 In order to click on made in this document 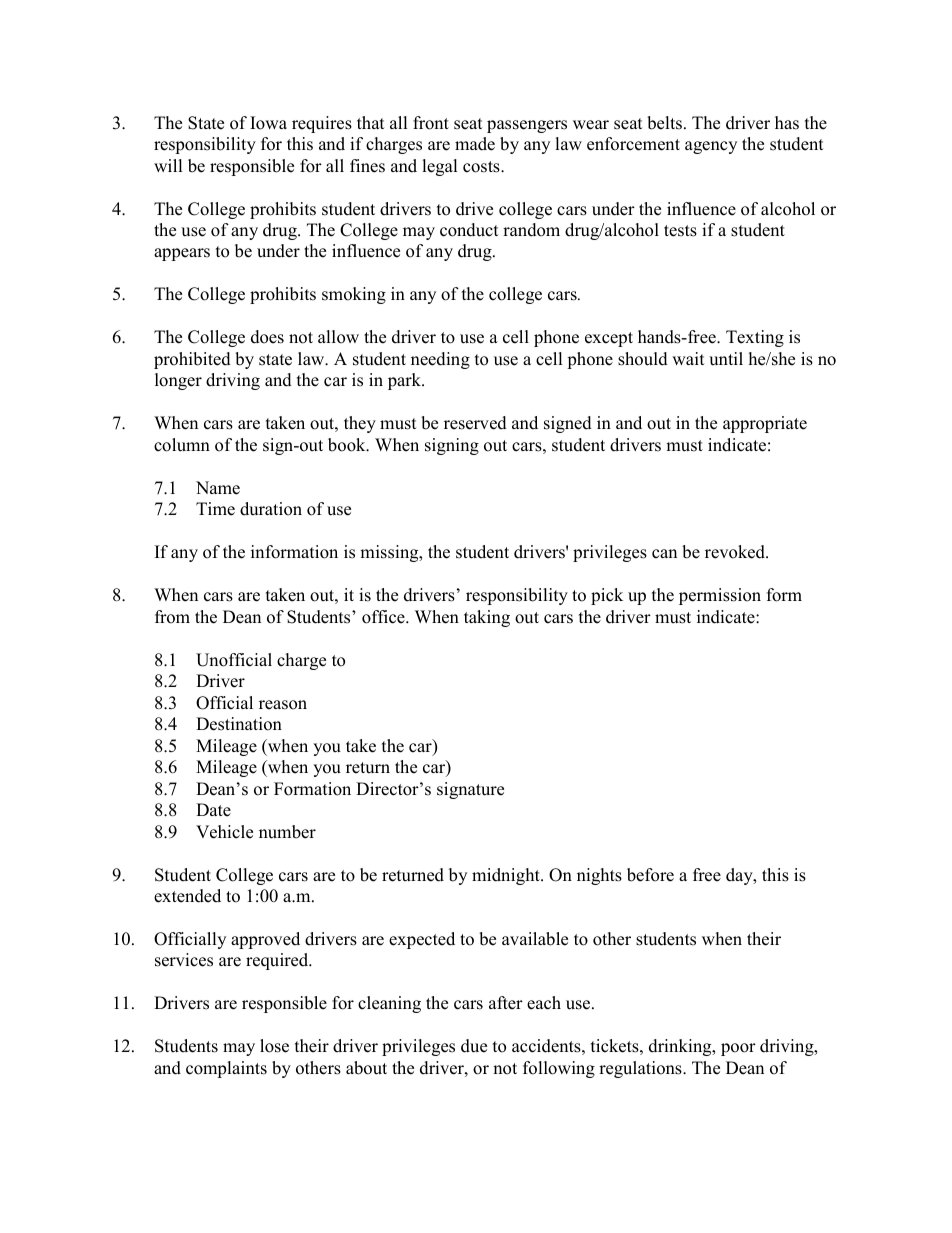, I will do `click(475, 144)`.
